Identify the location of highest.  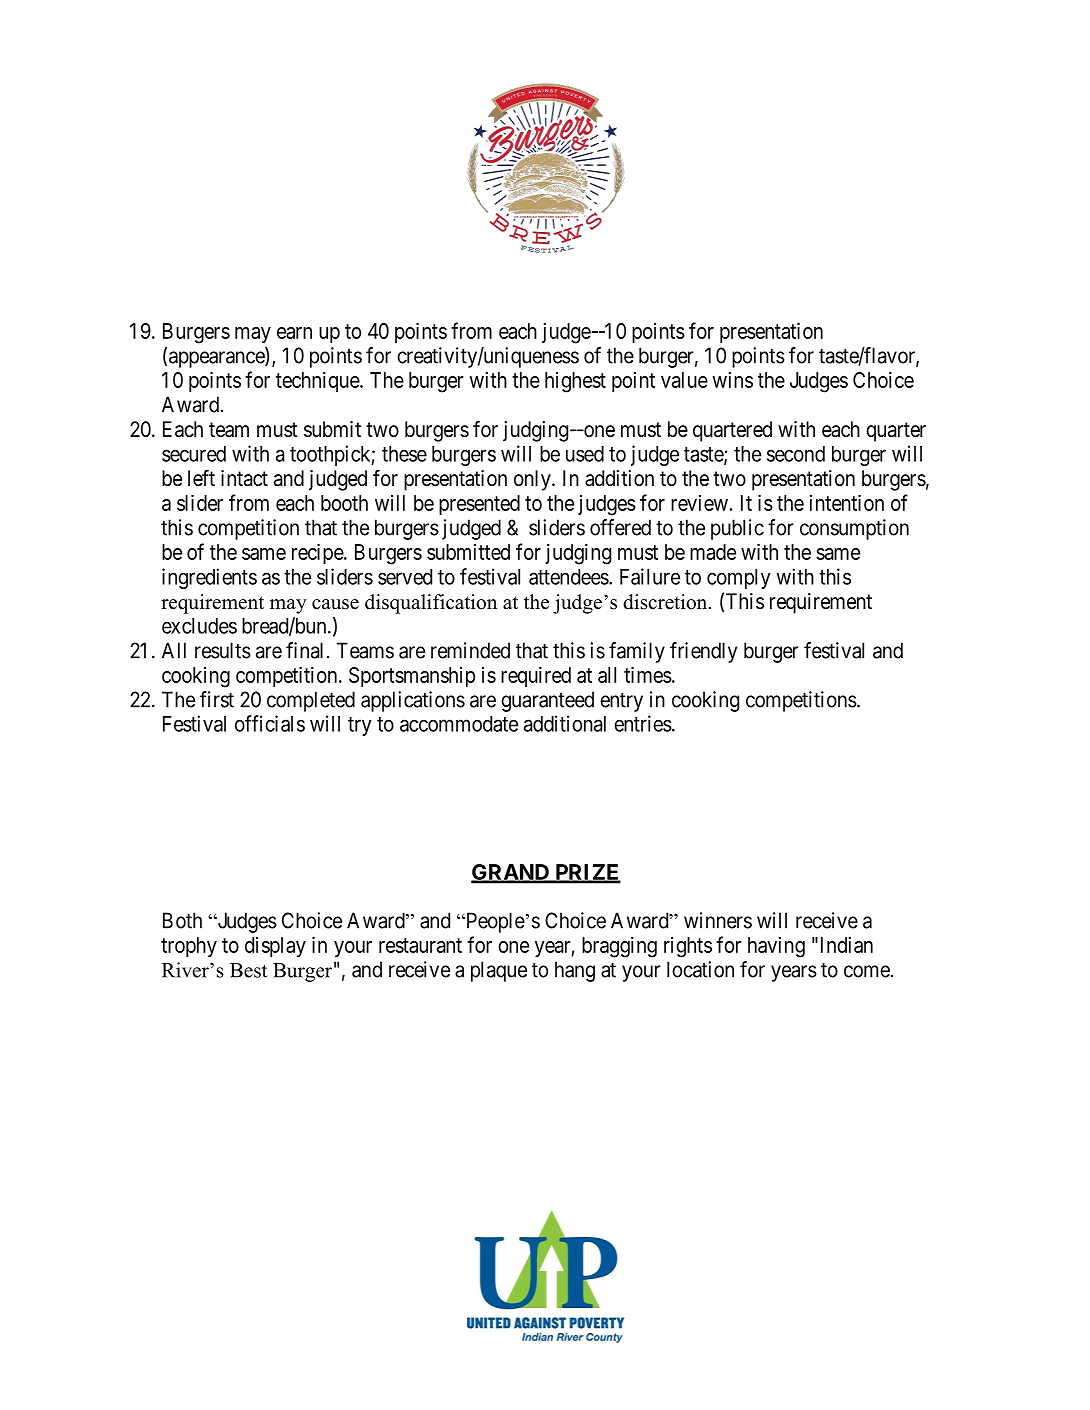
(575, 382).
